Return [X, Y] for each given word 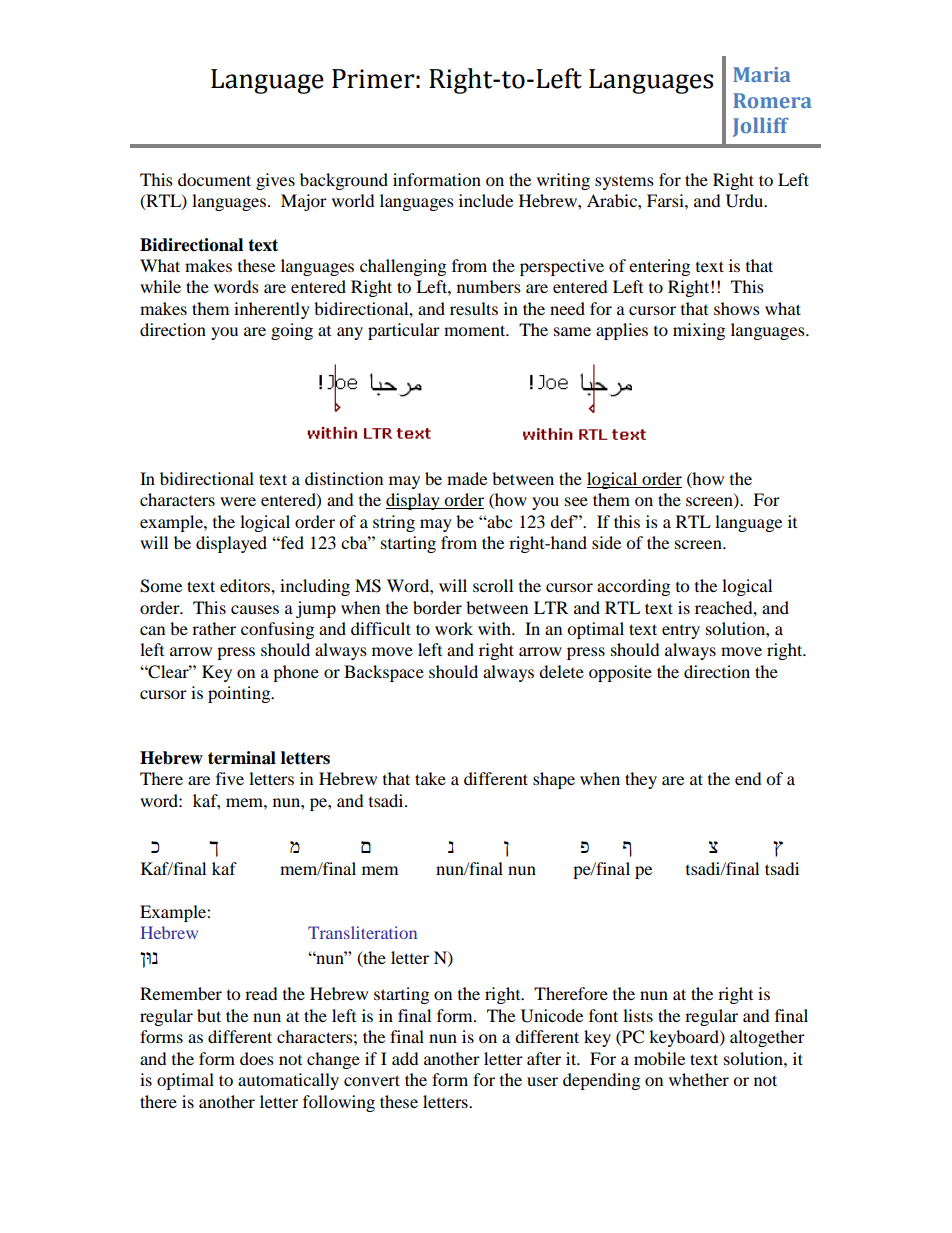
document [214, 179]
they [641, 780]
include [486, 200]
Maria [762, 74]
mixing [699, 331]
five [230, 778]
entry [681, 632]
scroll [493, 585]
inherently [272, 310]
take [430, 778]
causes [255, 609]
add [405, 1058]
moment [476, 330]
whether [699, 1079]
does [257, 1058]
